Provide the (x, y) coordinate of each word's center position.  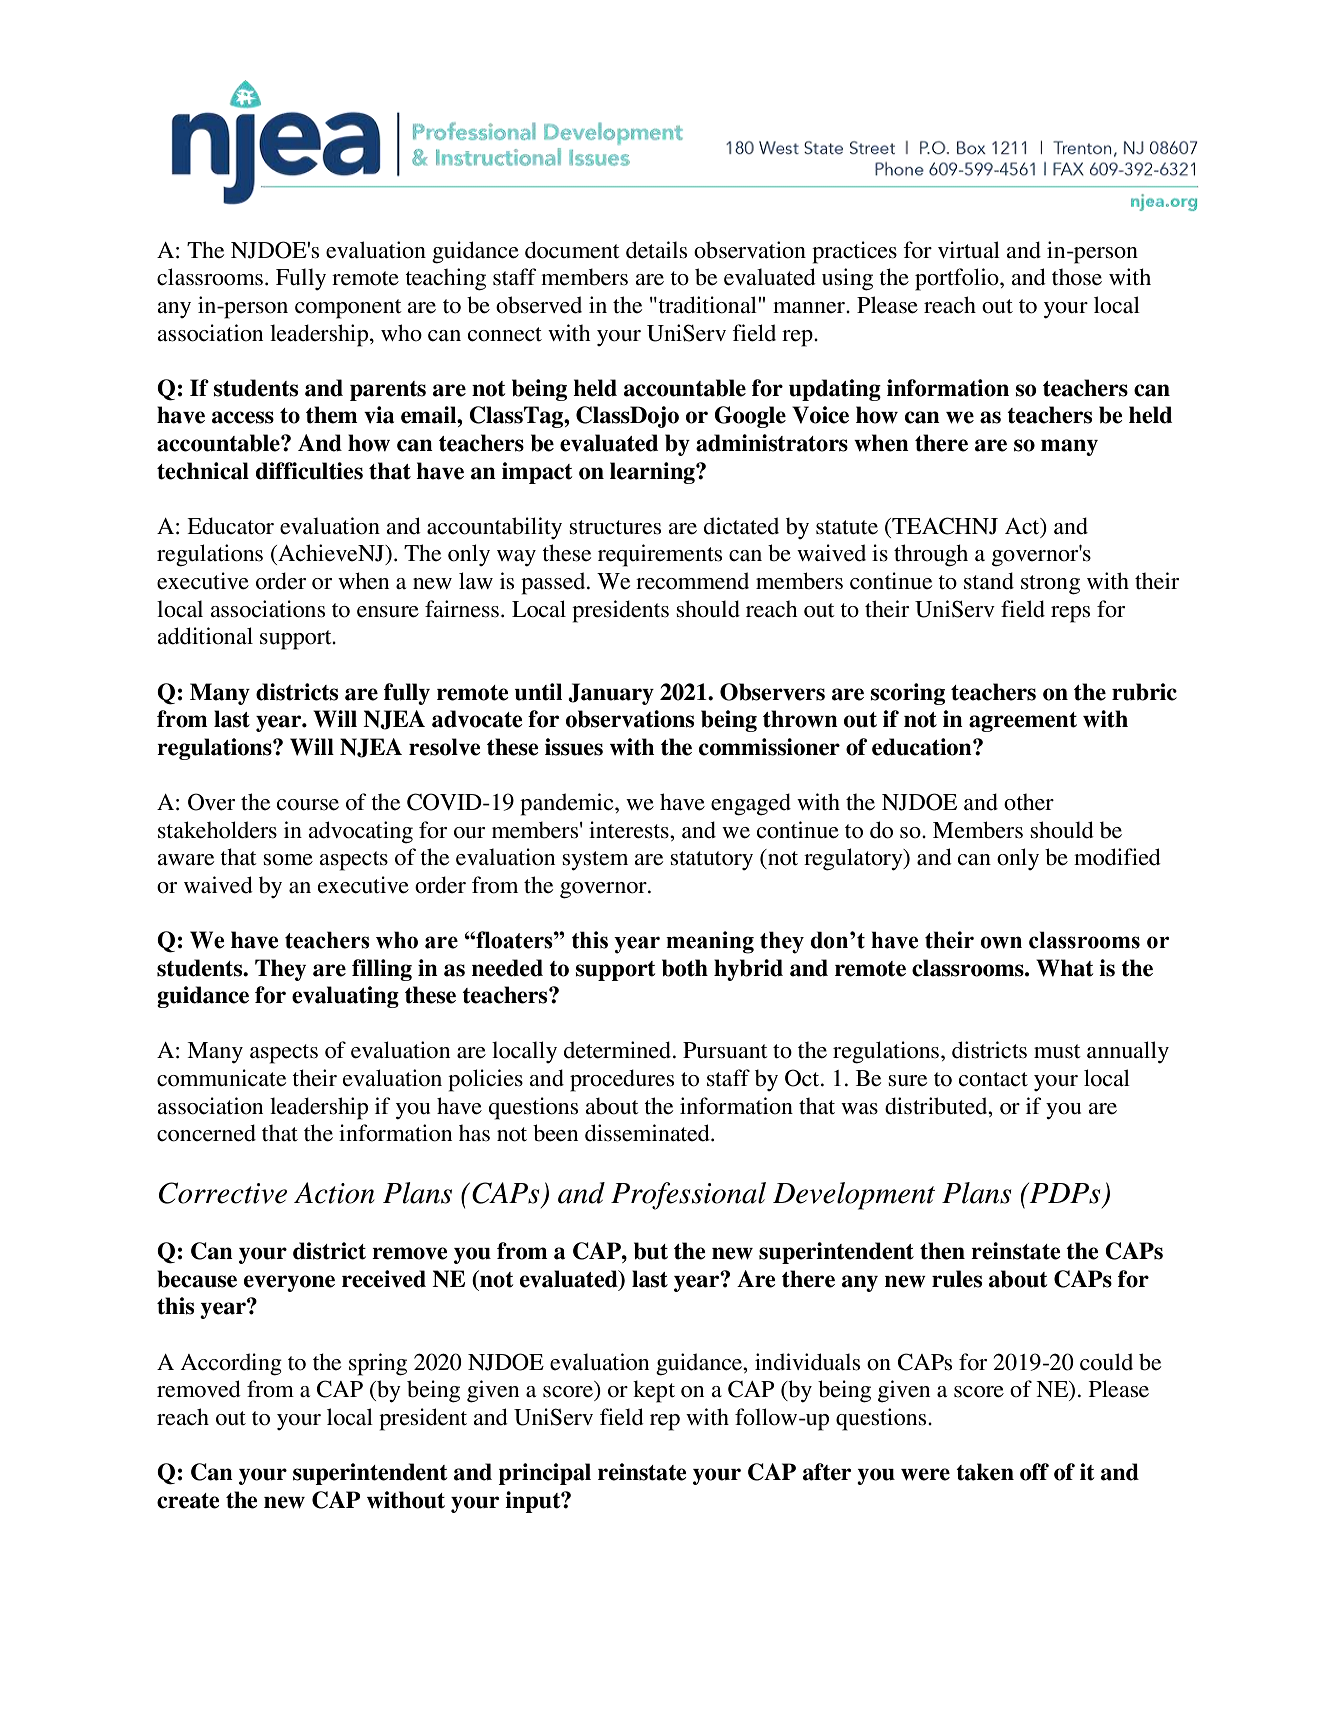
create (188, 1501)
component (348, 309)
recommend (692, 581)
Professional (688, 1196)
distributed (937, 1106)
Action (334, 1193)
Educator (230, 526)
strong (1050, 585)
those (1077, 277)
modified (1117, 857)
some (288, 860)
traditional (707, 305)
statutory (711, 860)
